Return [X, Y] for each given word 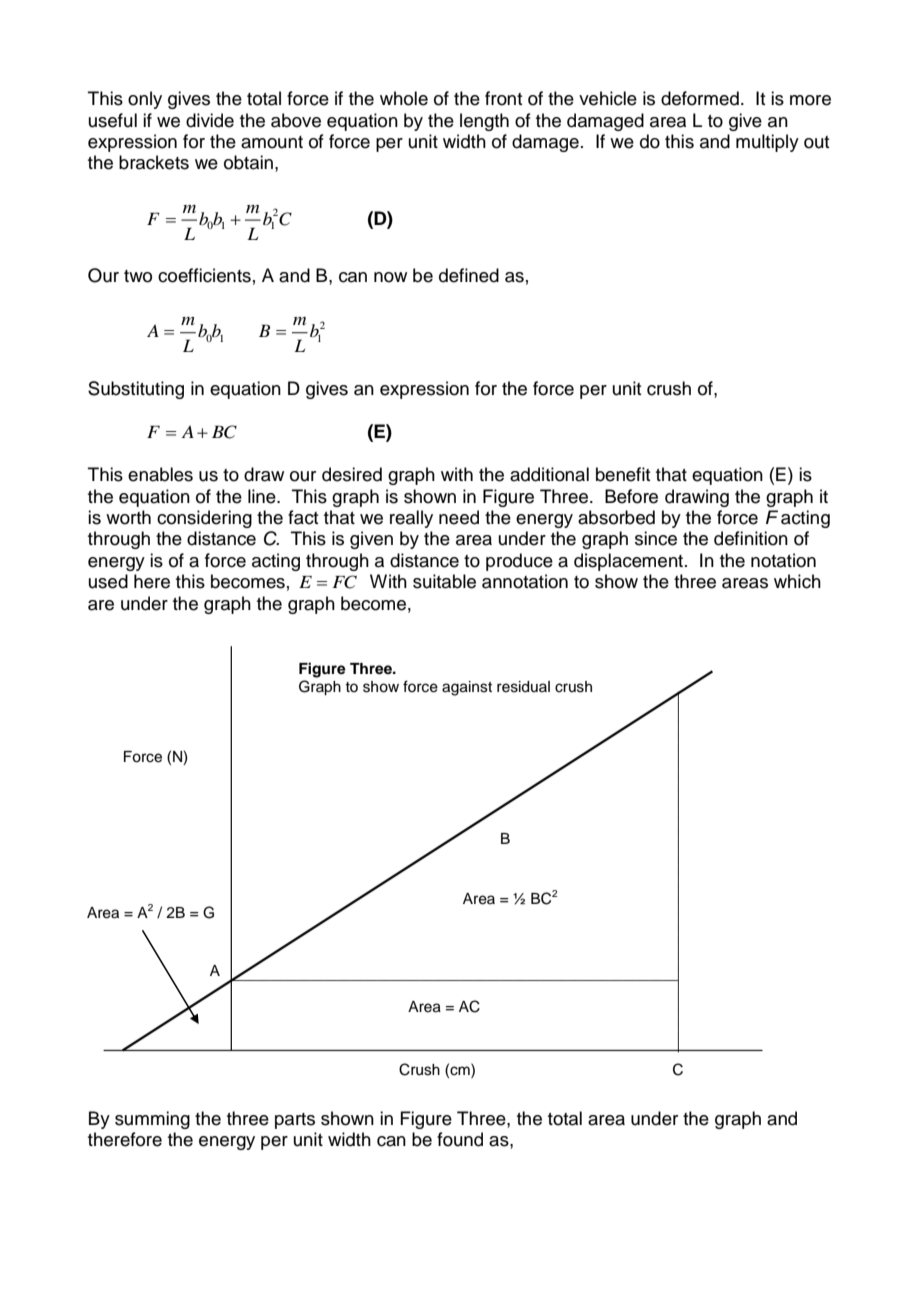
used [108, 581]
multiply [767, 143]
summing [152, 1120]
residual [523, 687]
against [467, 688]
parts [295, 1121]
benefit [623, 474]
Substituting [136, 390]
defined [469, 275]
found [460, 1139]
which [797, 581]
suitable [444, 581]
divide [210, 120]
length [484, 122]
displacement [630, 562]
